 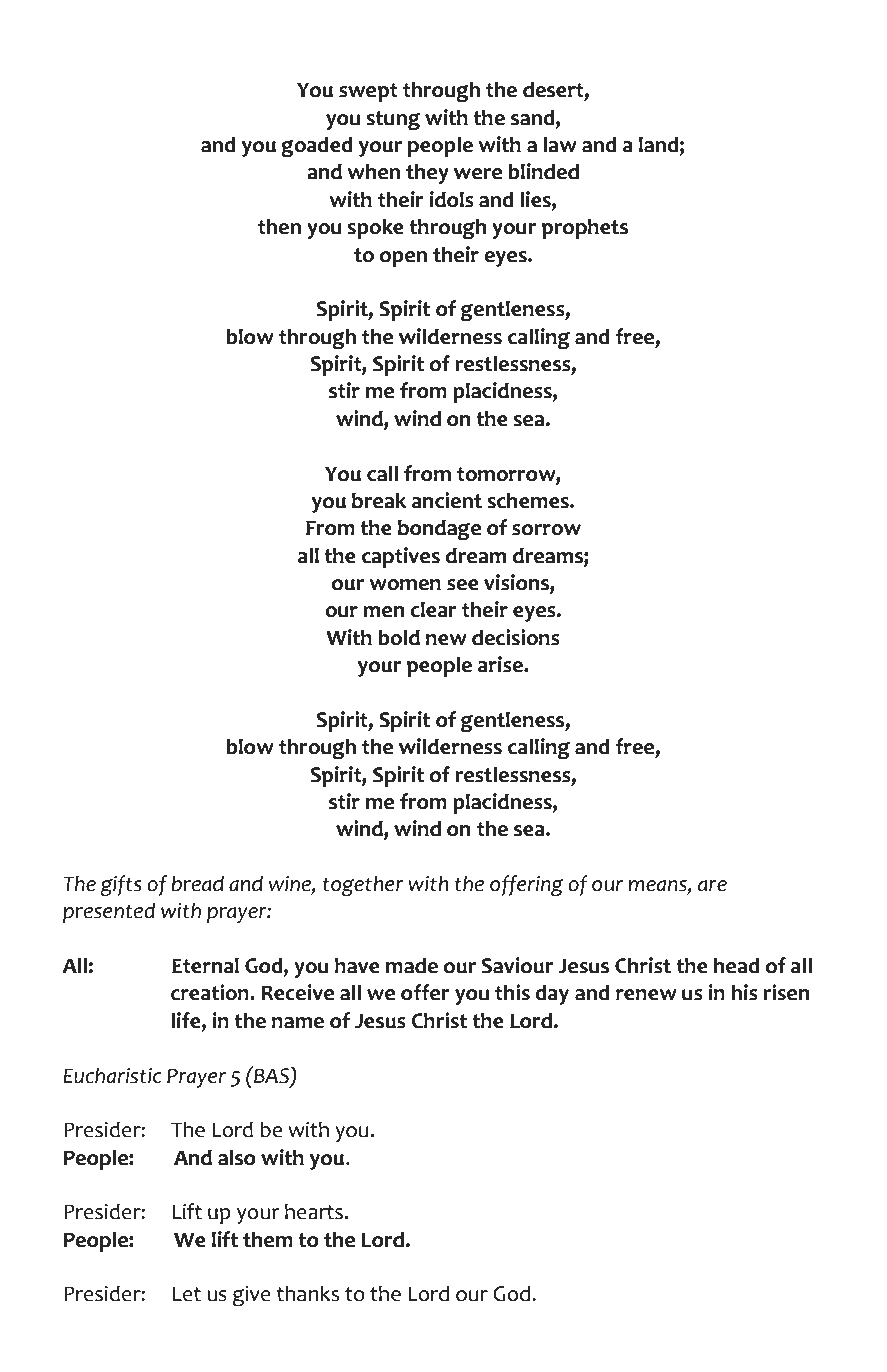 I want to click on bread, so click(x=197, y=883).
